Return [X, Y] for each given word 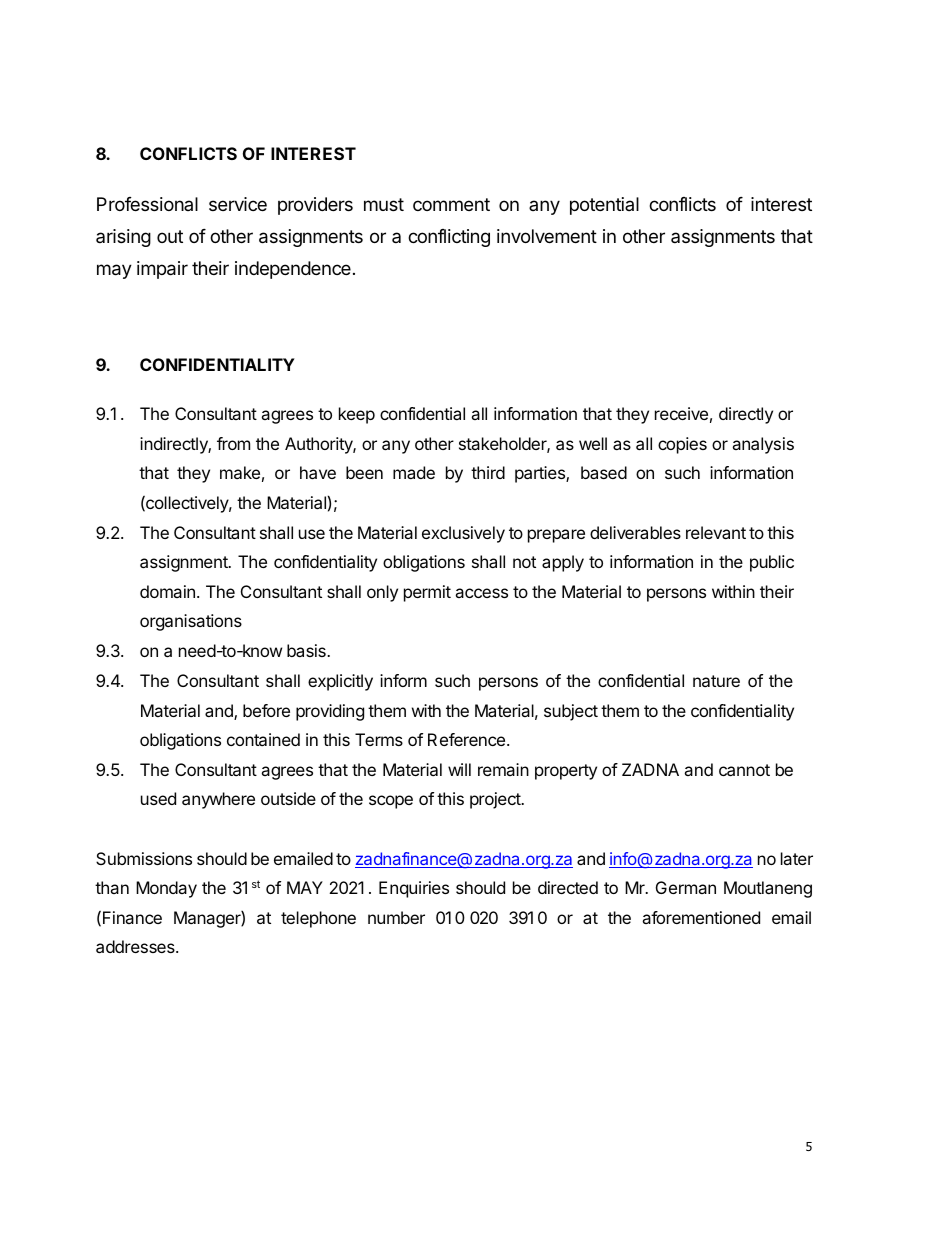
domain [167, 591]
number [396, 917]
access [481, 593]
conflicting [449, 238]
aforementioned [701, 917]
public [772, 563]
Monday [166, 889]
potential [604, 206]
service [238, 204]
